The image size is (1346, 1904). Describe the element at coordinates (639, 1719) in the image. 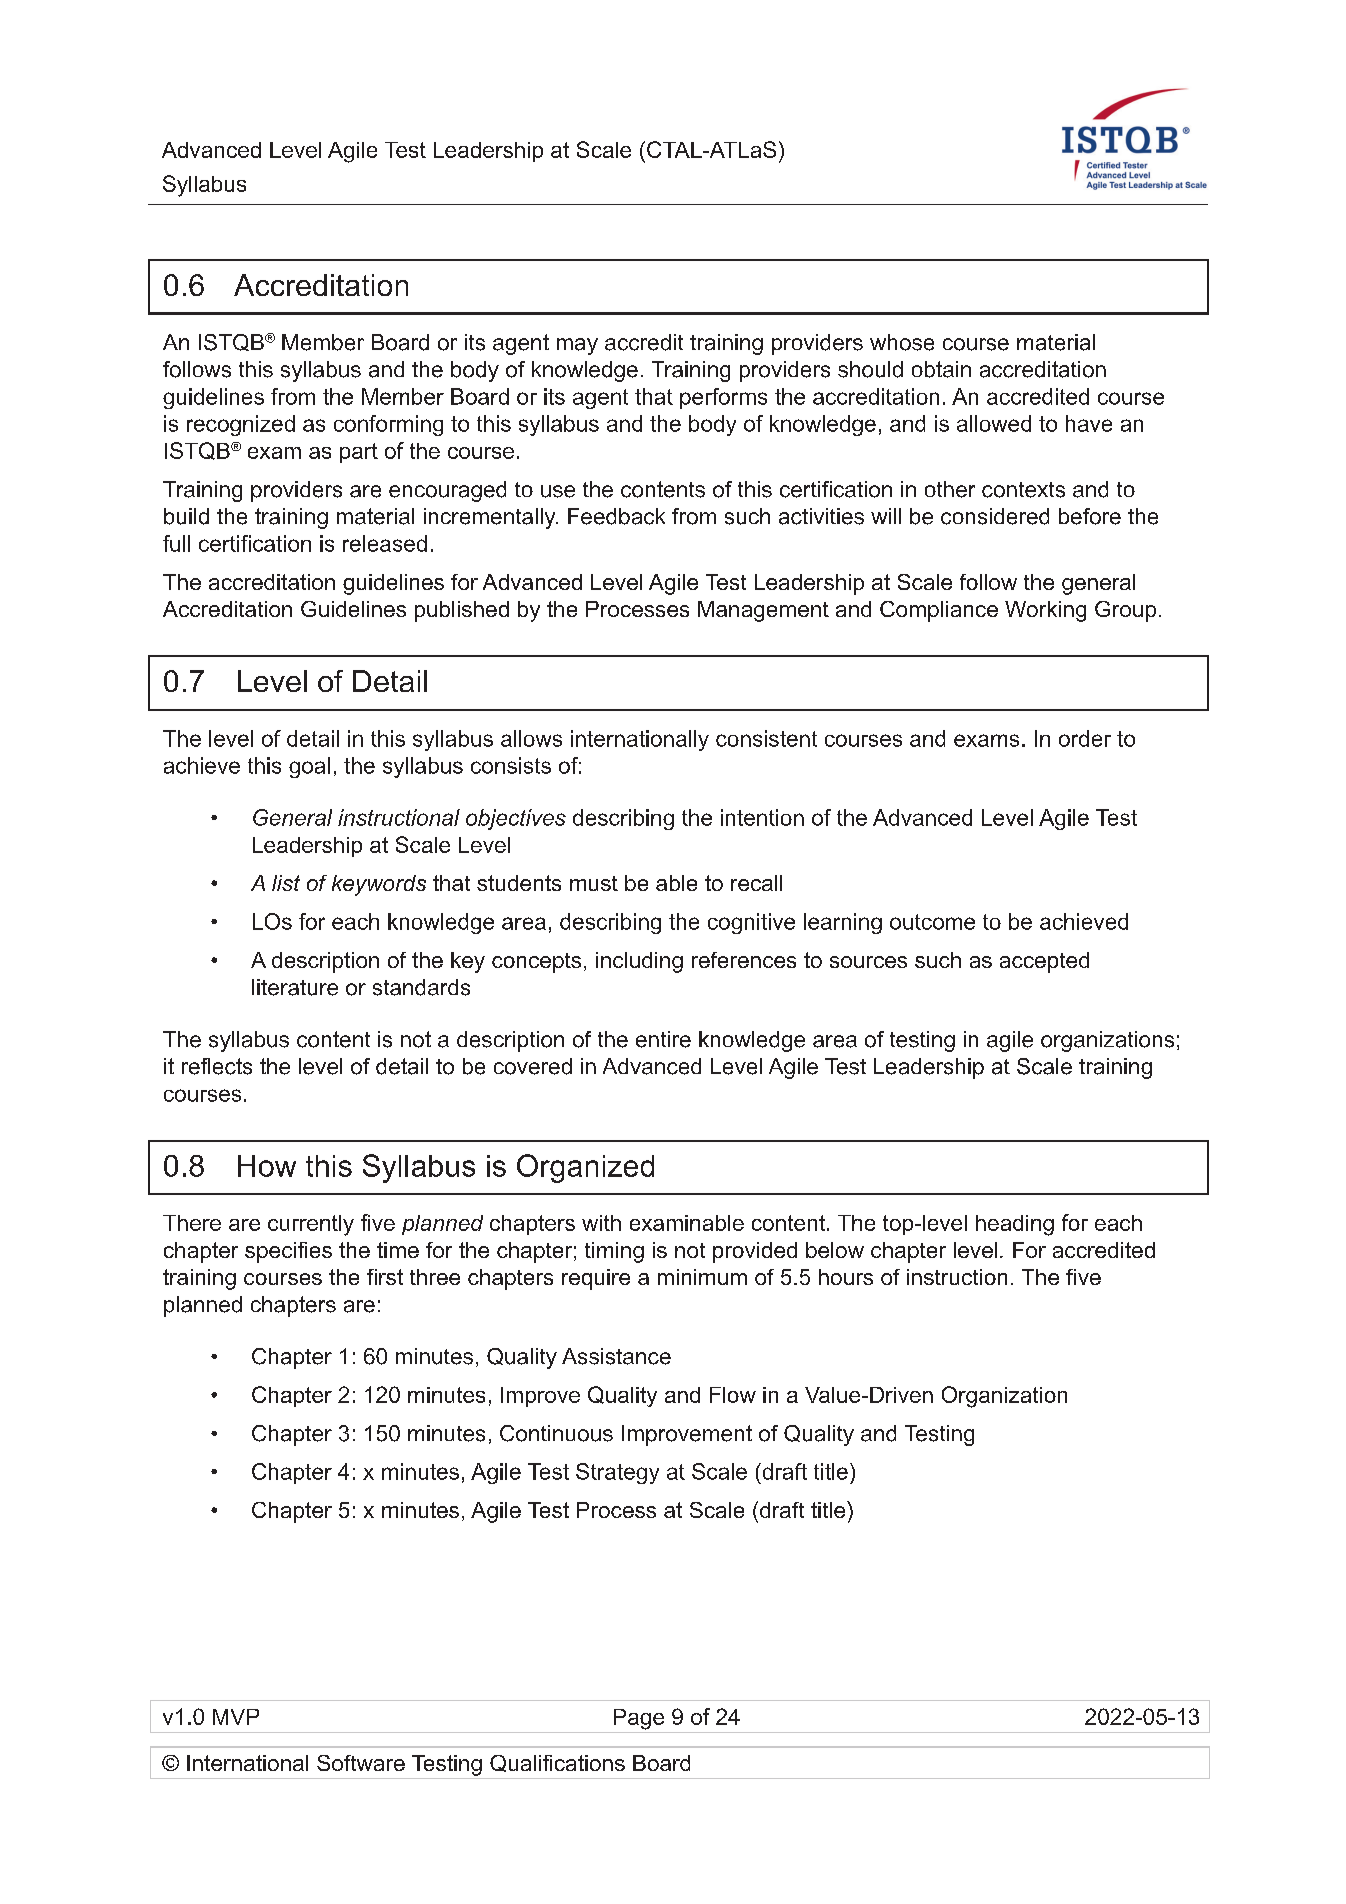

I see `Page` at that location.
